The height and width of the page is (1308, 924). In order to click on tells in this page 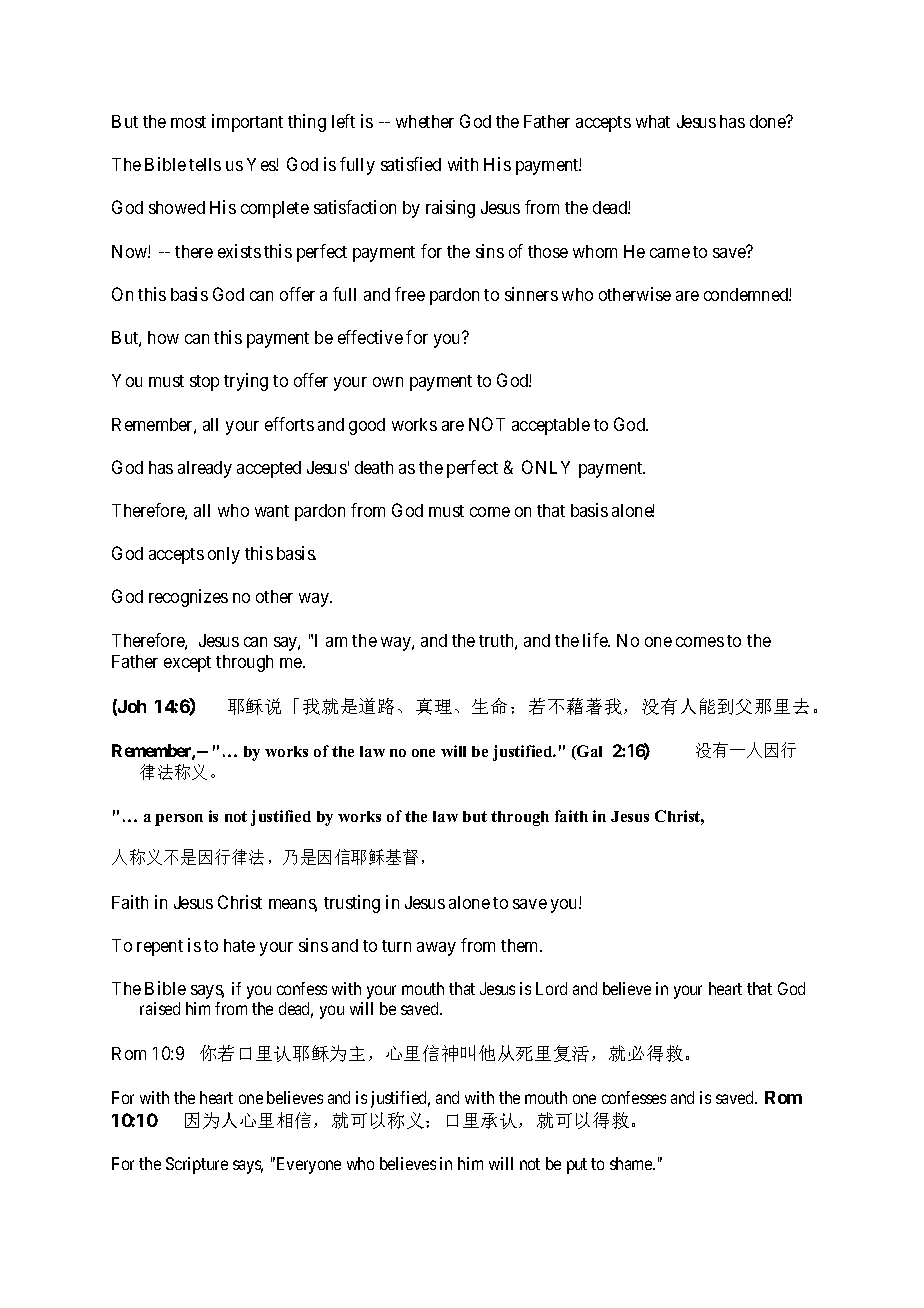, I will do `click(205, 164)`.
